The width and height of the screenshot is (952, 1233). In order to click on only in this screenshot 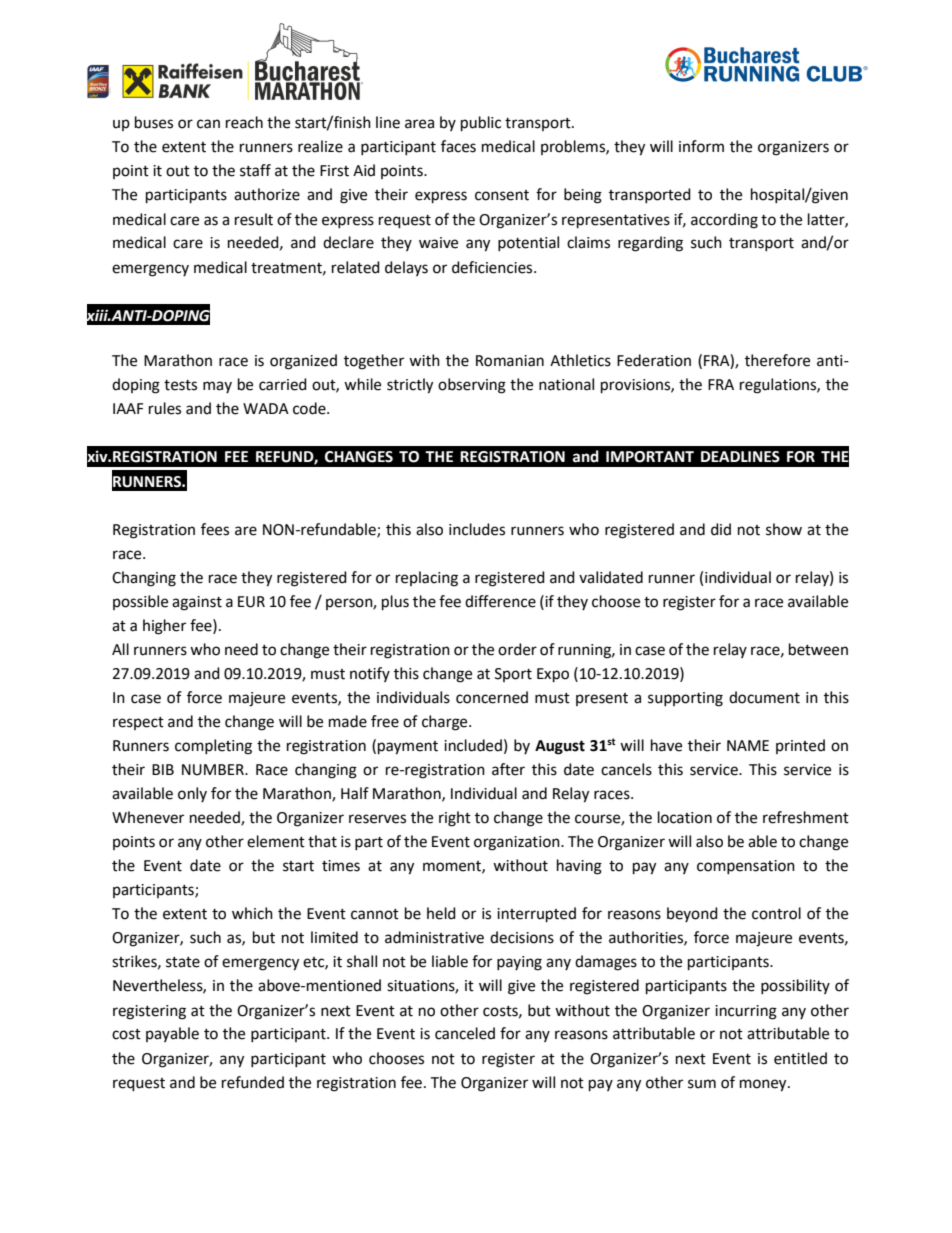, I will do `click(192, 794)`.
